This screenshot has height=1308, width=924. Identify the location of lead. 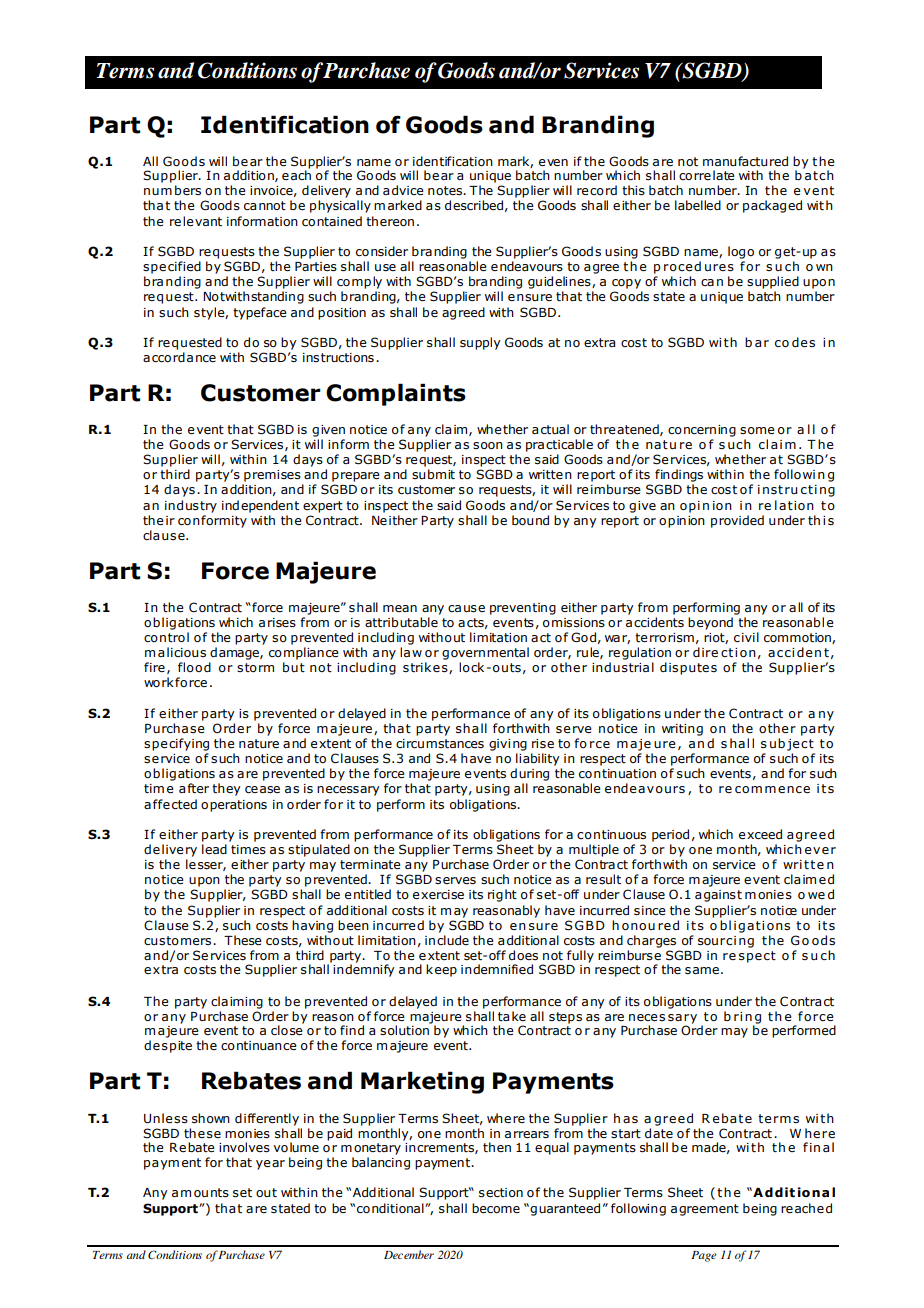
(214, 849).
